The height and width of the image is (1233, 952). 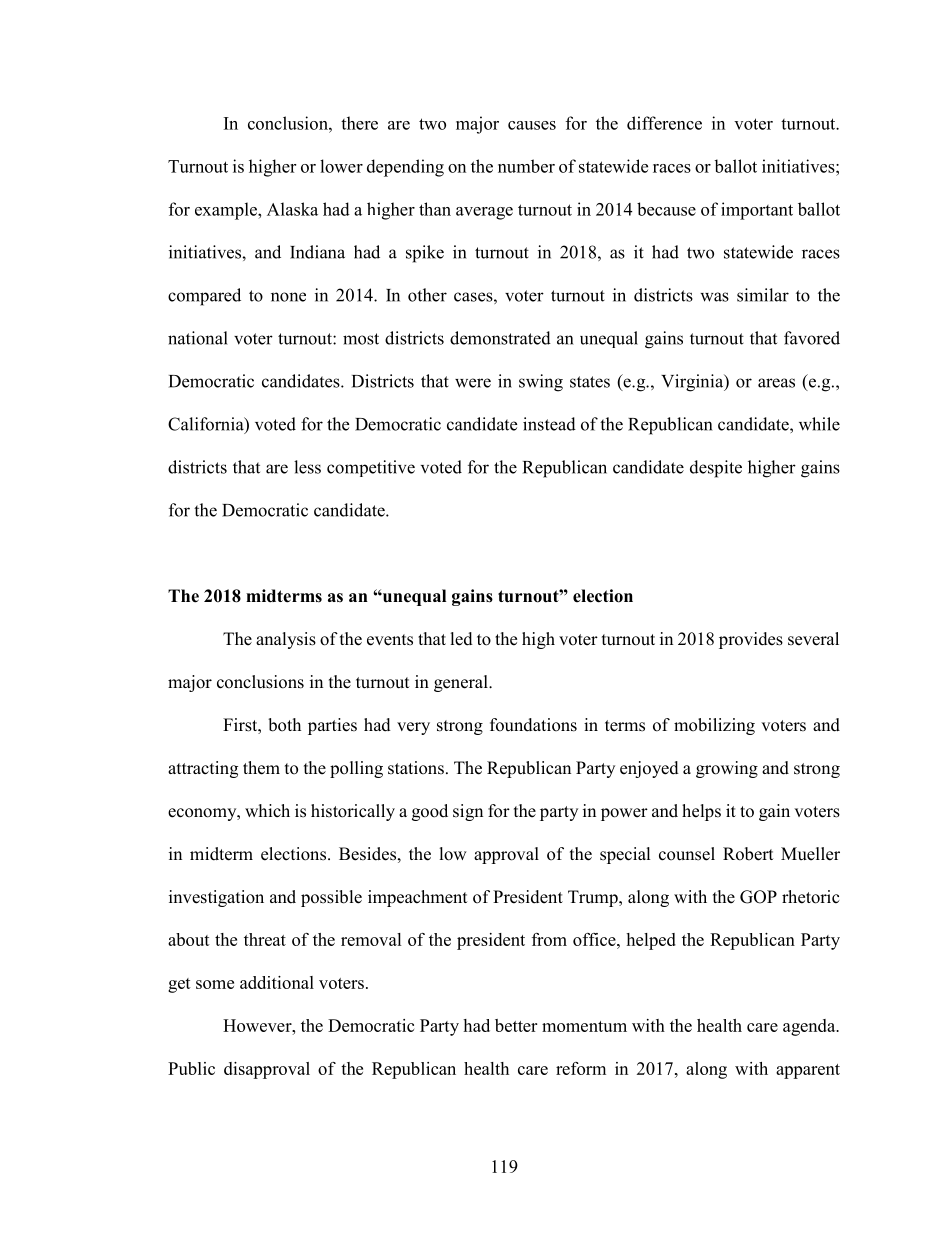 What do you see at coordinates (516, 1025) in the image?
I see `better` at bounding box center [516, 1025].
